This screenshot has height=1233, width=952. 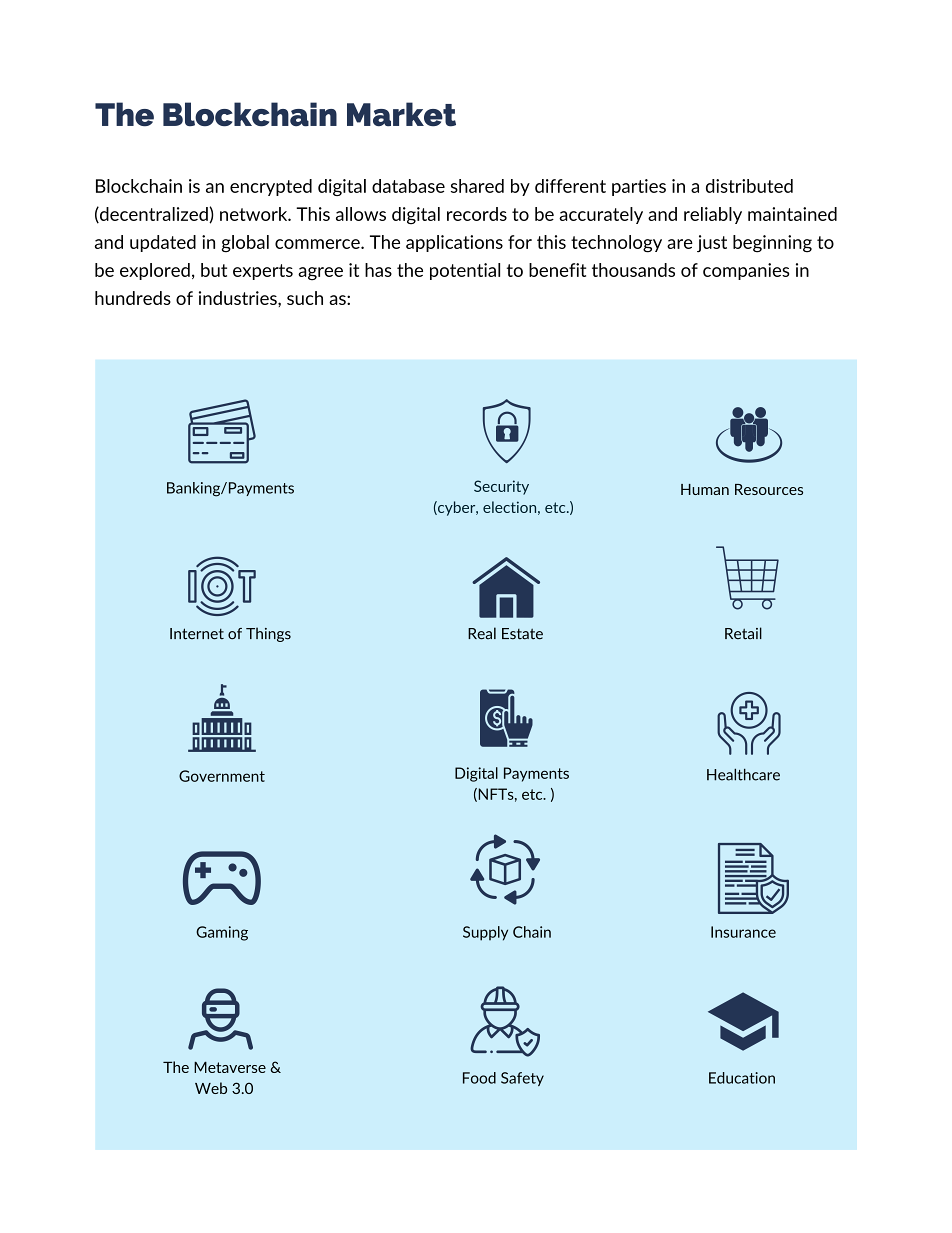 I want to click on Security, so click(x=501, y=487).
